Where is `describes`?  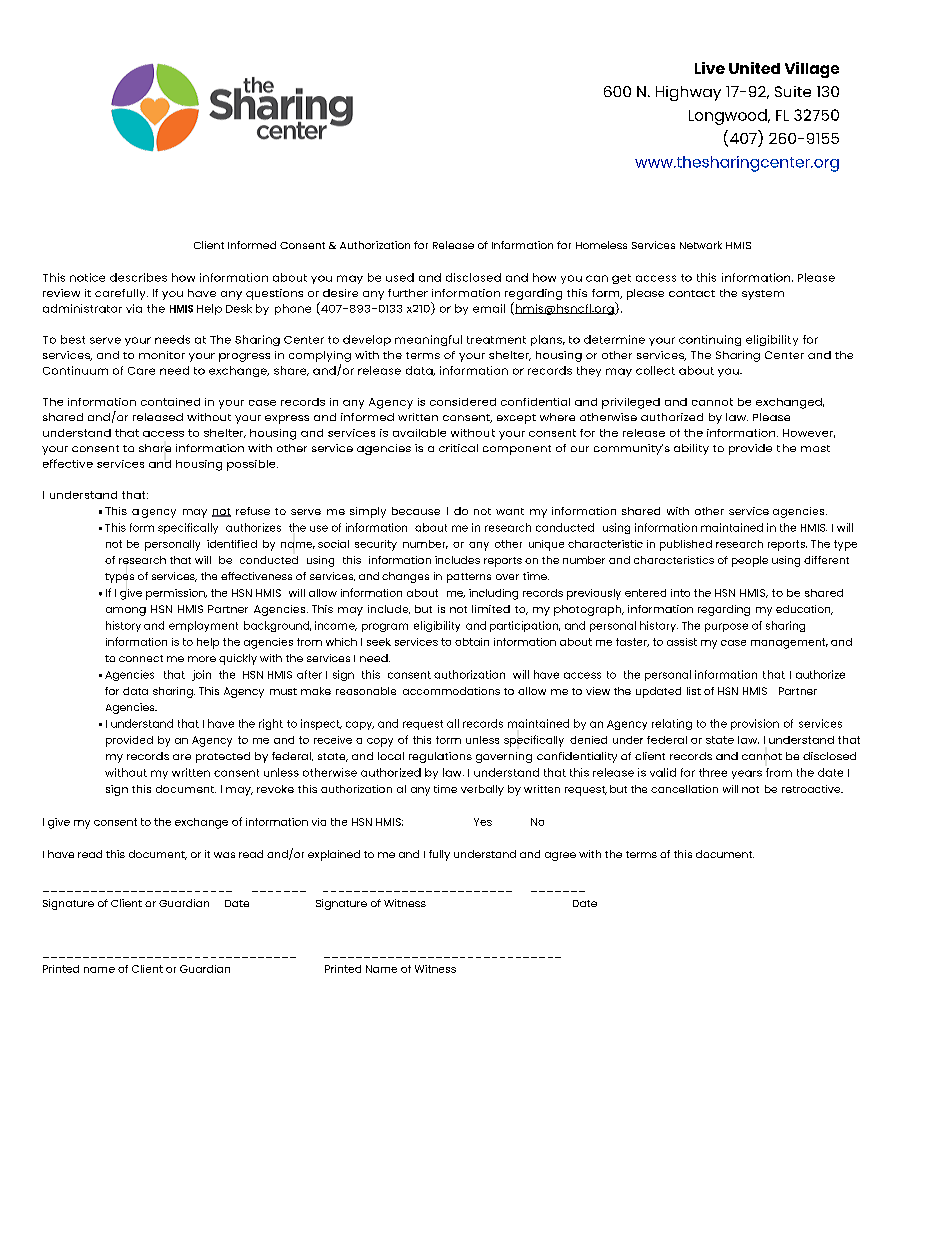 describes is located at coordinates (138, 277).
